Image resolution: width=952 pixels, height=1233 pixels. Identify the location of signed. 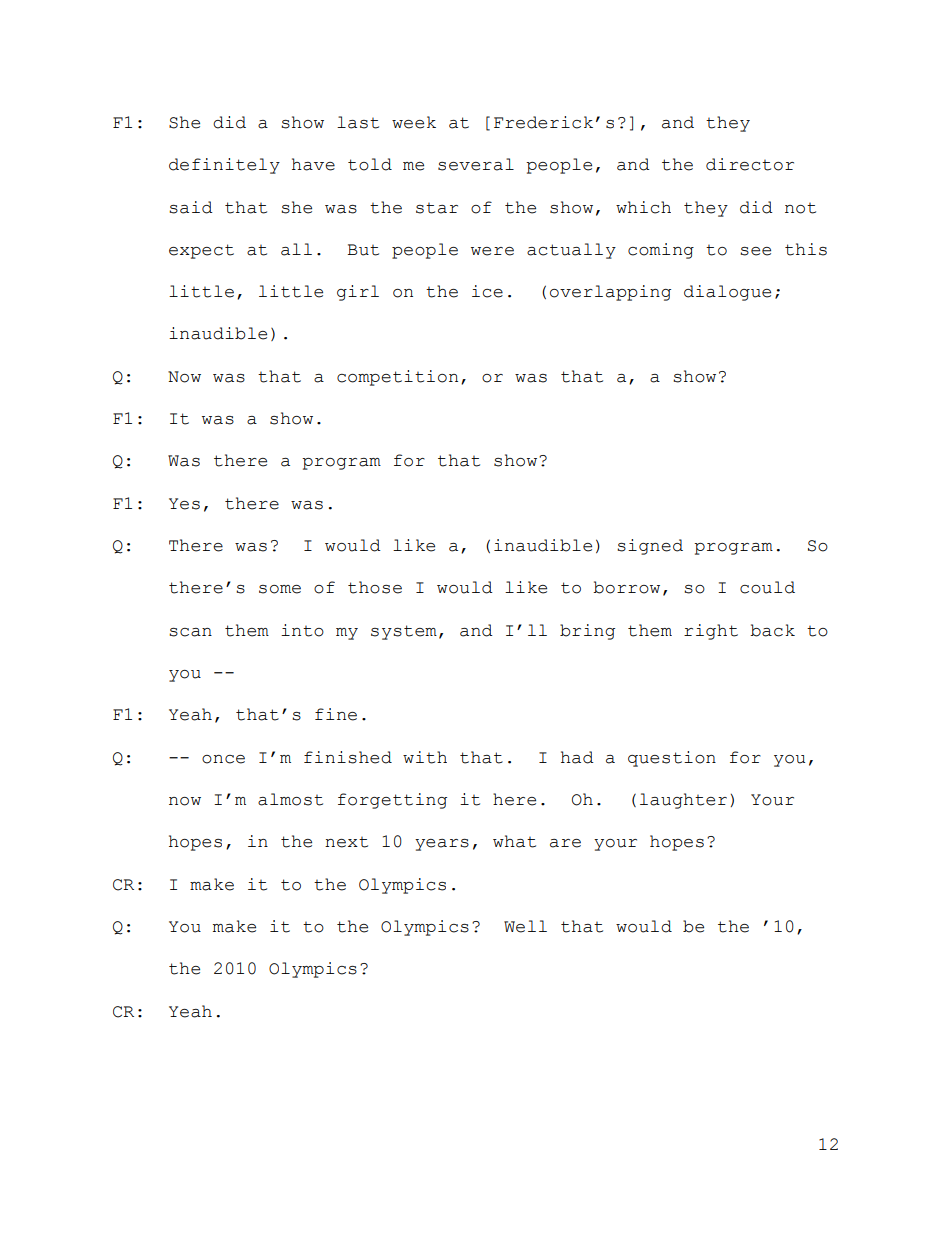
(650, 547).
